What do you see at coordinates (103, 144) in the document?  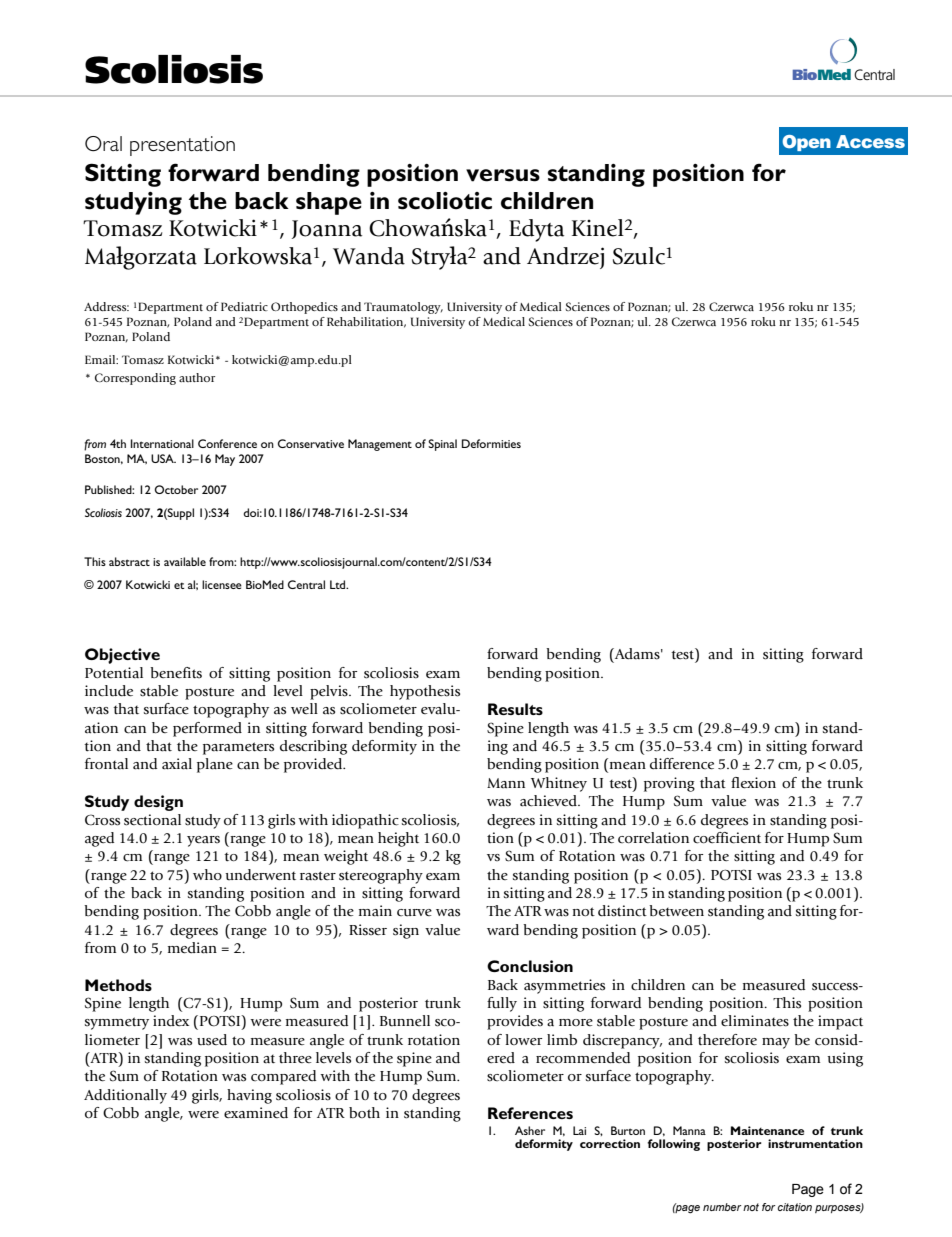 I see `Oral` at bounding box center [103, 144].
